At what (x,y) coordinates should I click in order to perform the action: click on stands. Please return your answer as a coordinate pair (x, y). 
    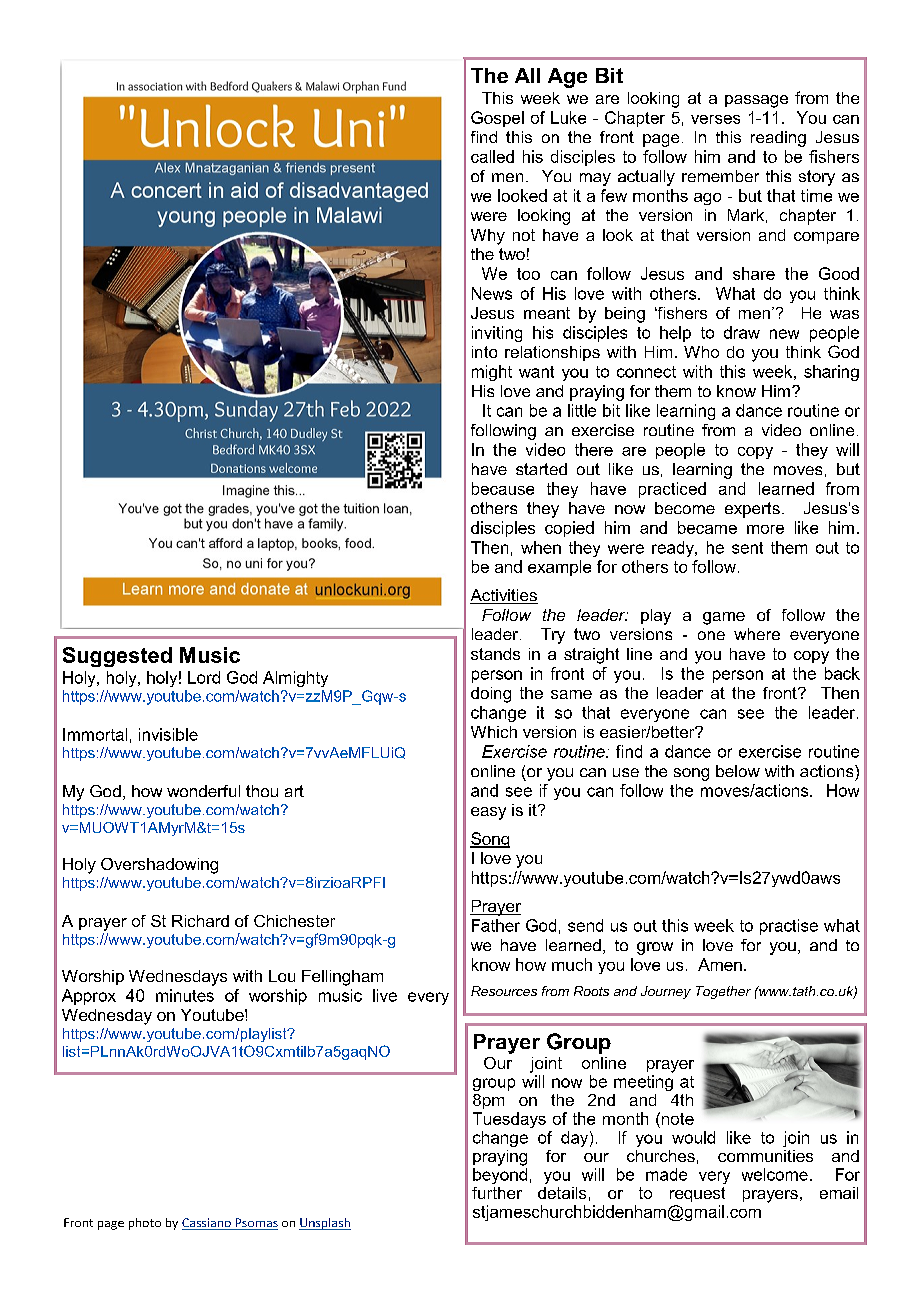
    Looking at the image, I should click on (495, 654).
